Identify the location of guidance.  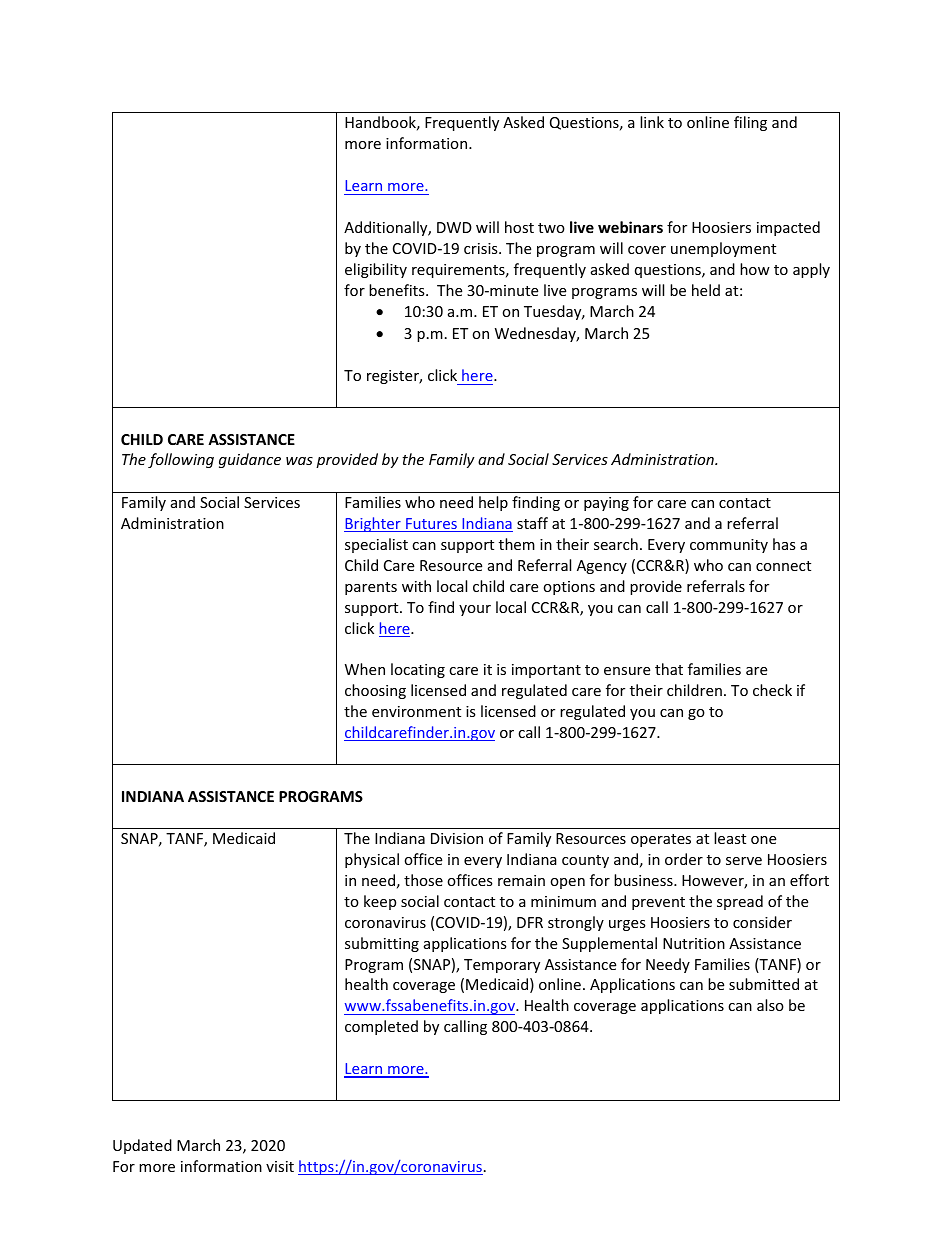
(250, 460).
